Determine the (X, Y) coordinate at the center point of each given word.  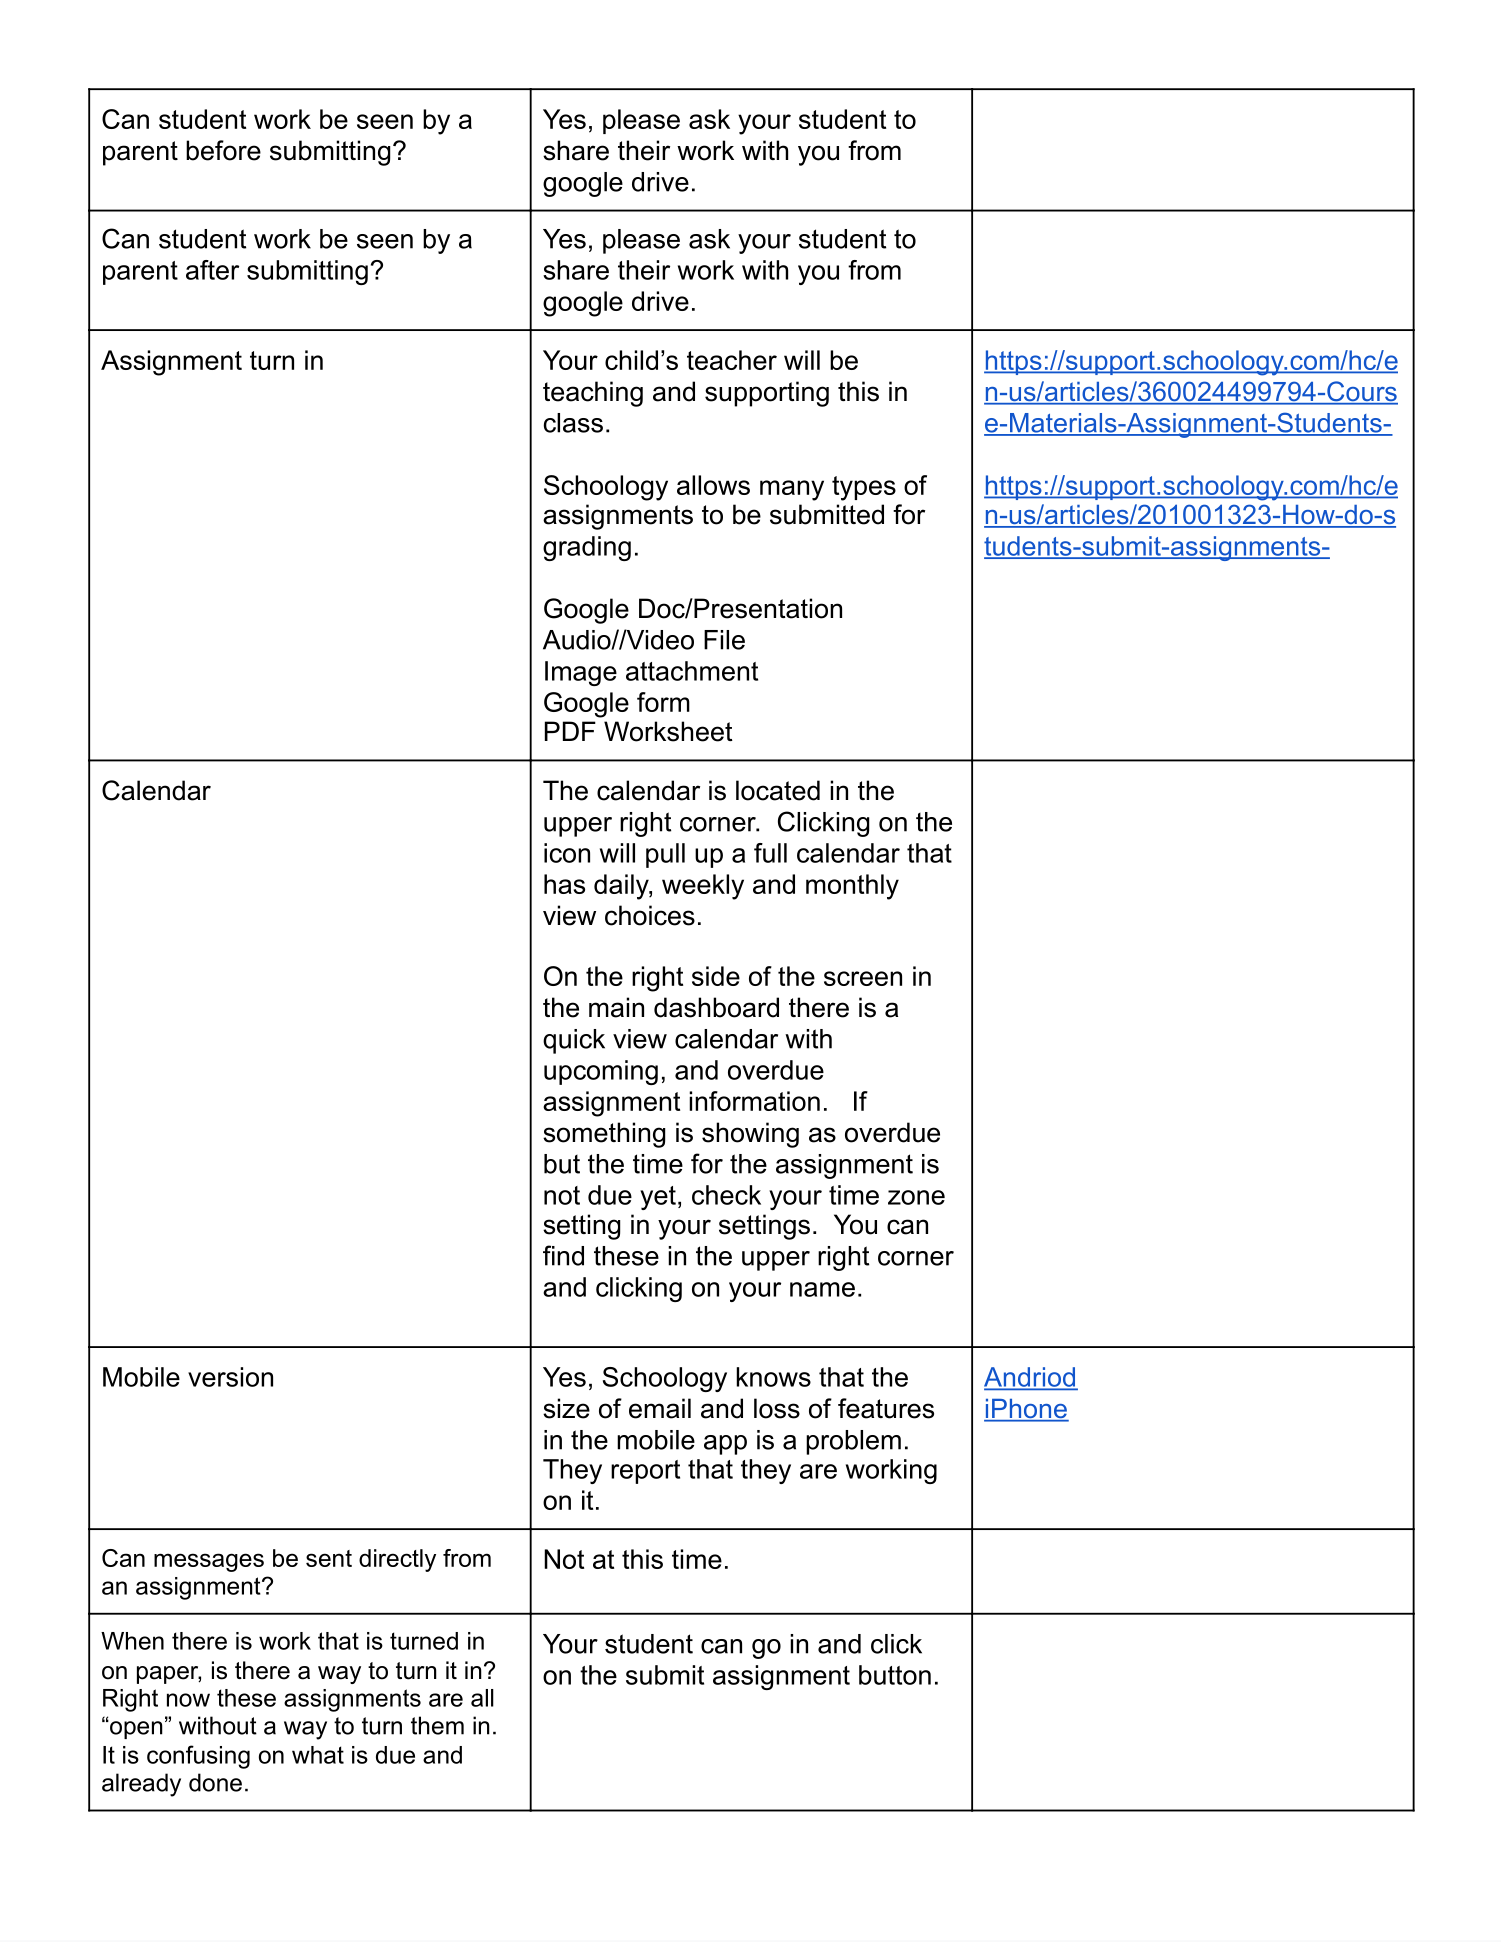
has (564, 884)
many (792, 490)
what (318, 1755)
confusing (198, 1757)
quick (574, 1041)
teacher (732, 360)
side (716, 976)
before (223, 150)
